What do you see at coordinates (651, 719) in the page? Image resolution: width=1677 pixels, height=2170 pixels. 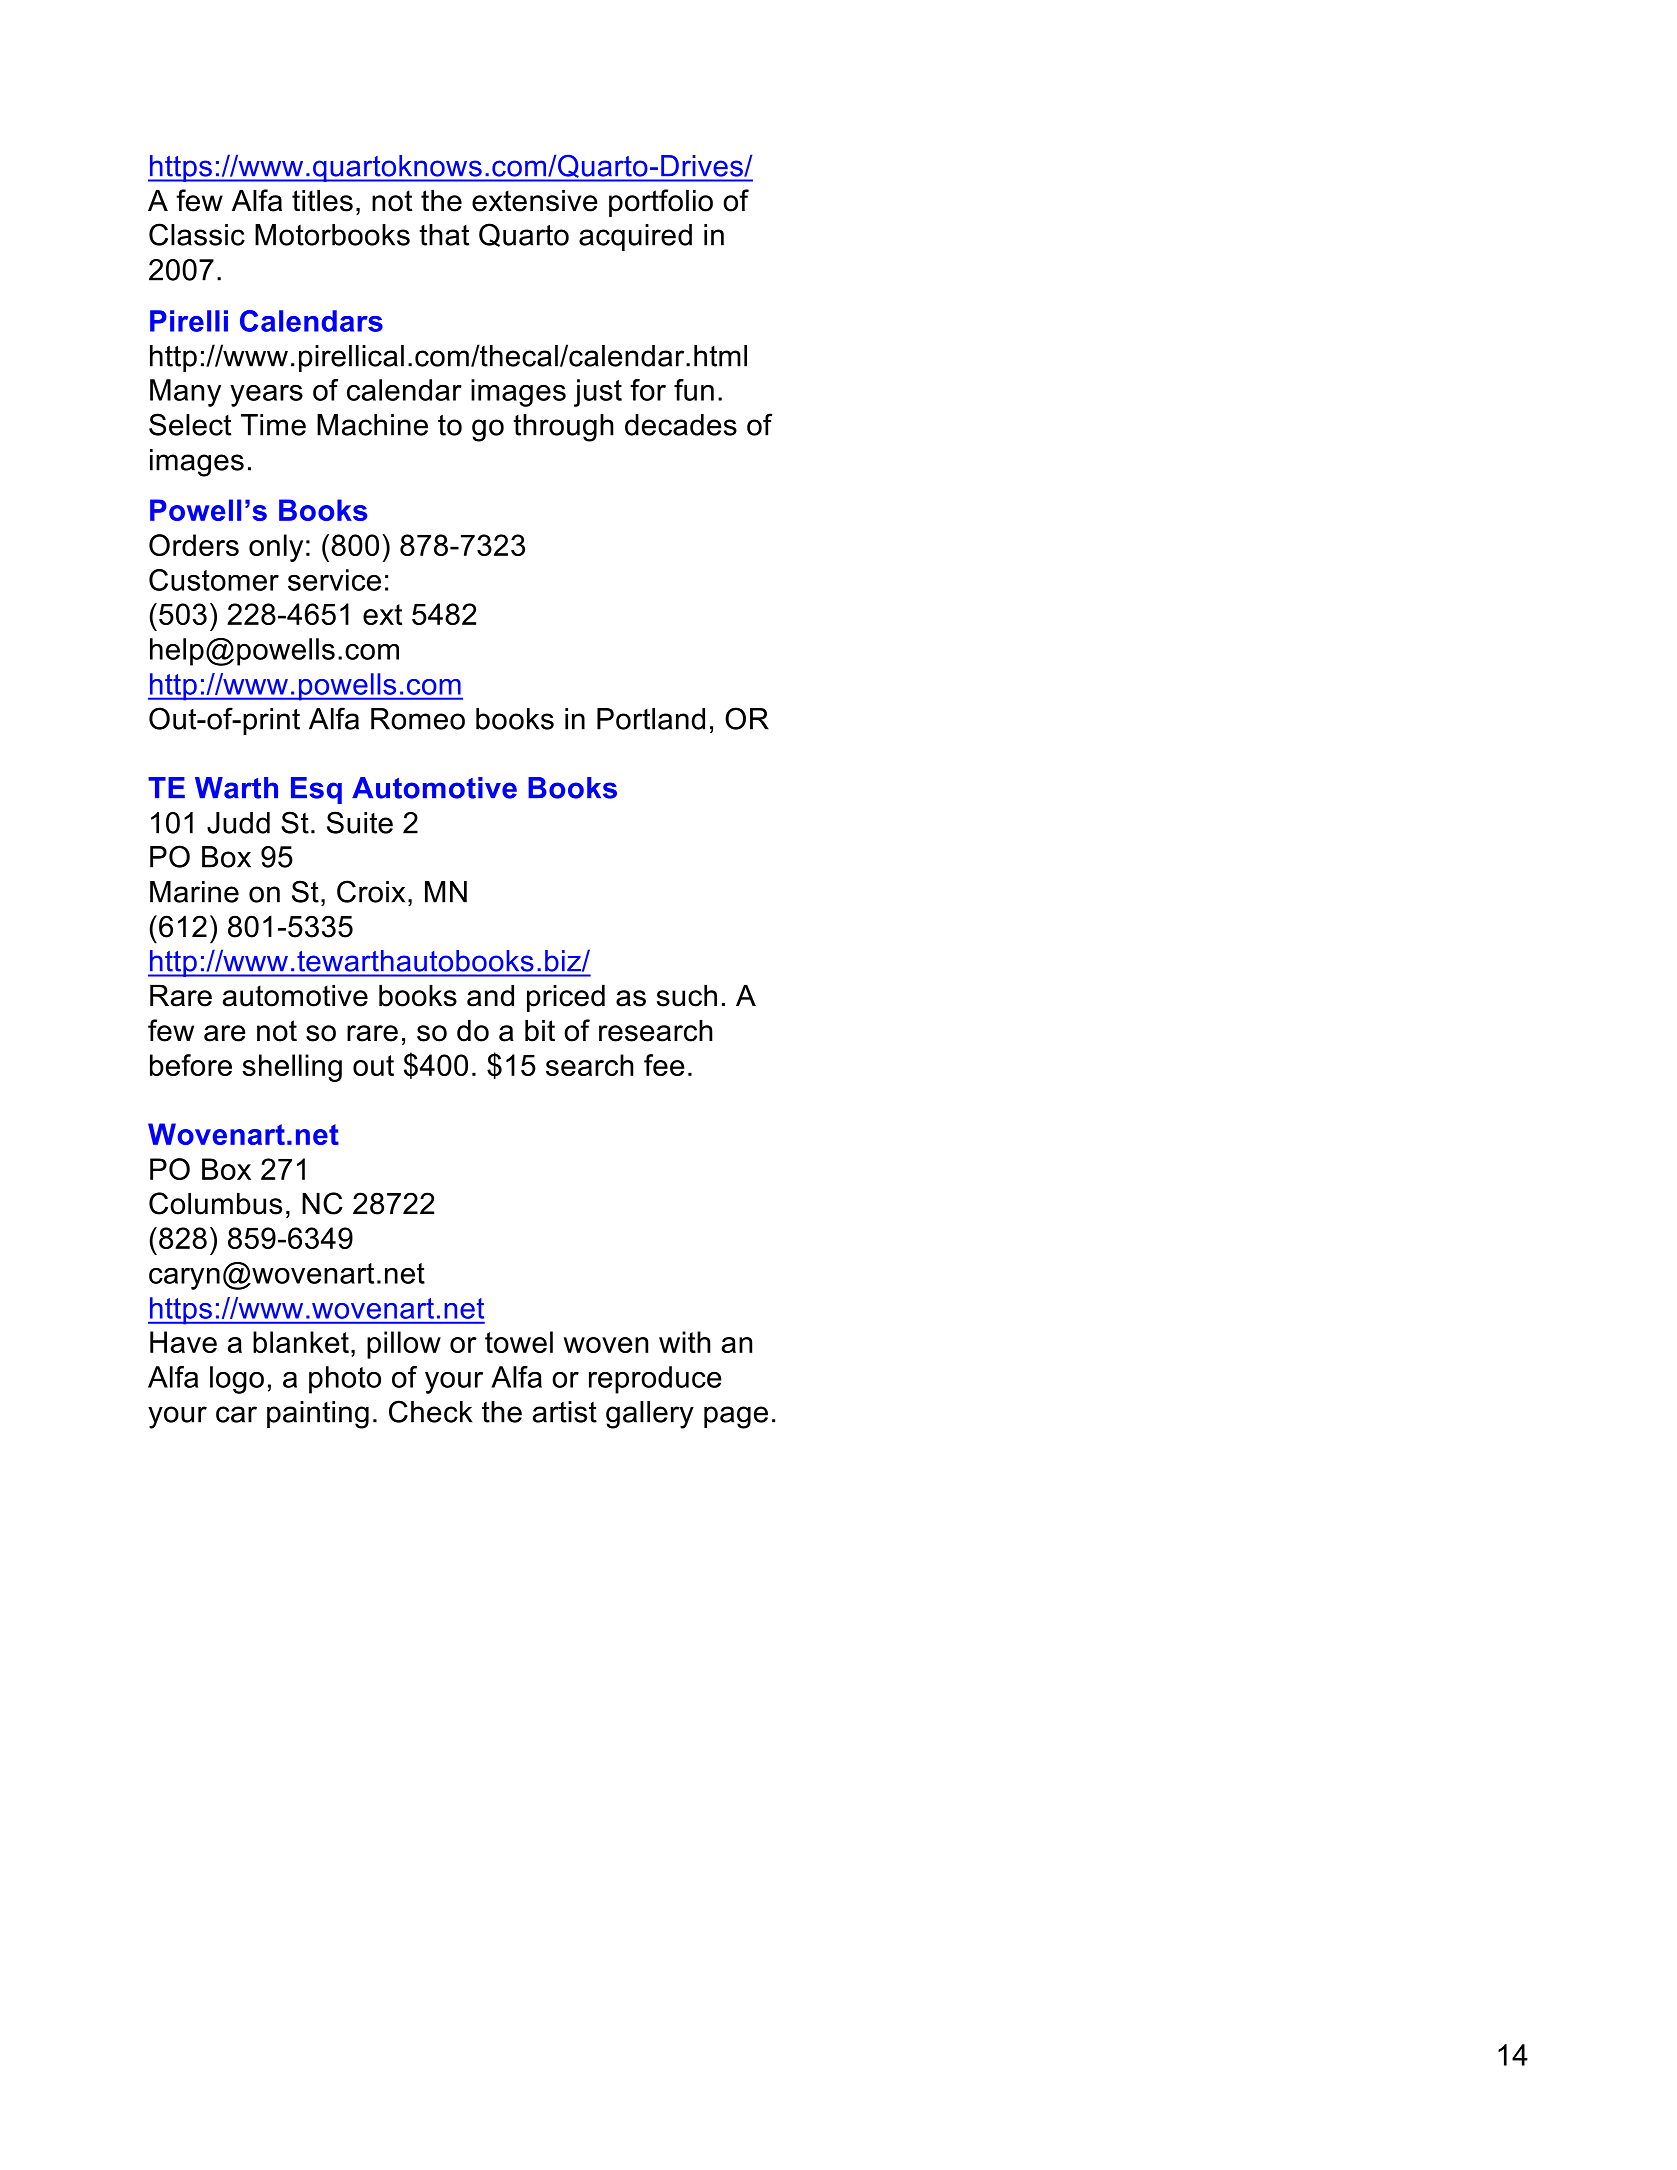 I see `Portland` at bounding box center [651, 719].
